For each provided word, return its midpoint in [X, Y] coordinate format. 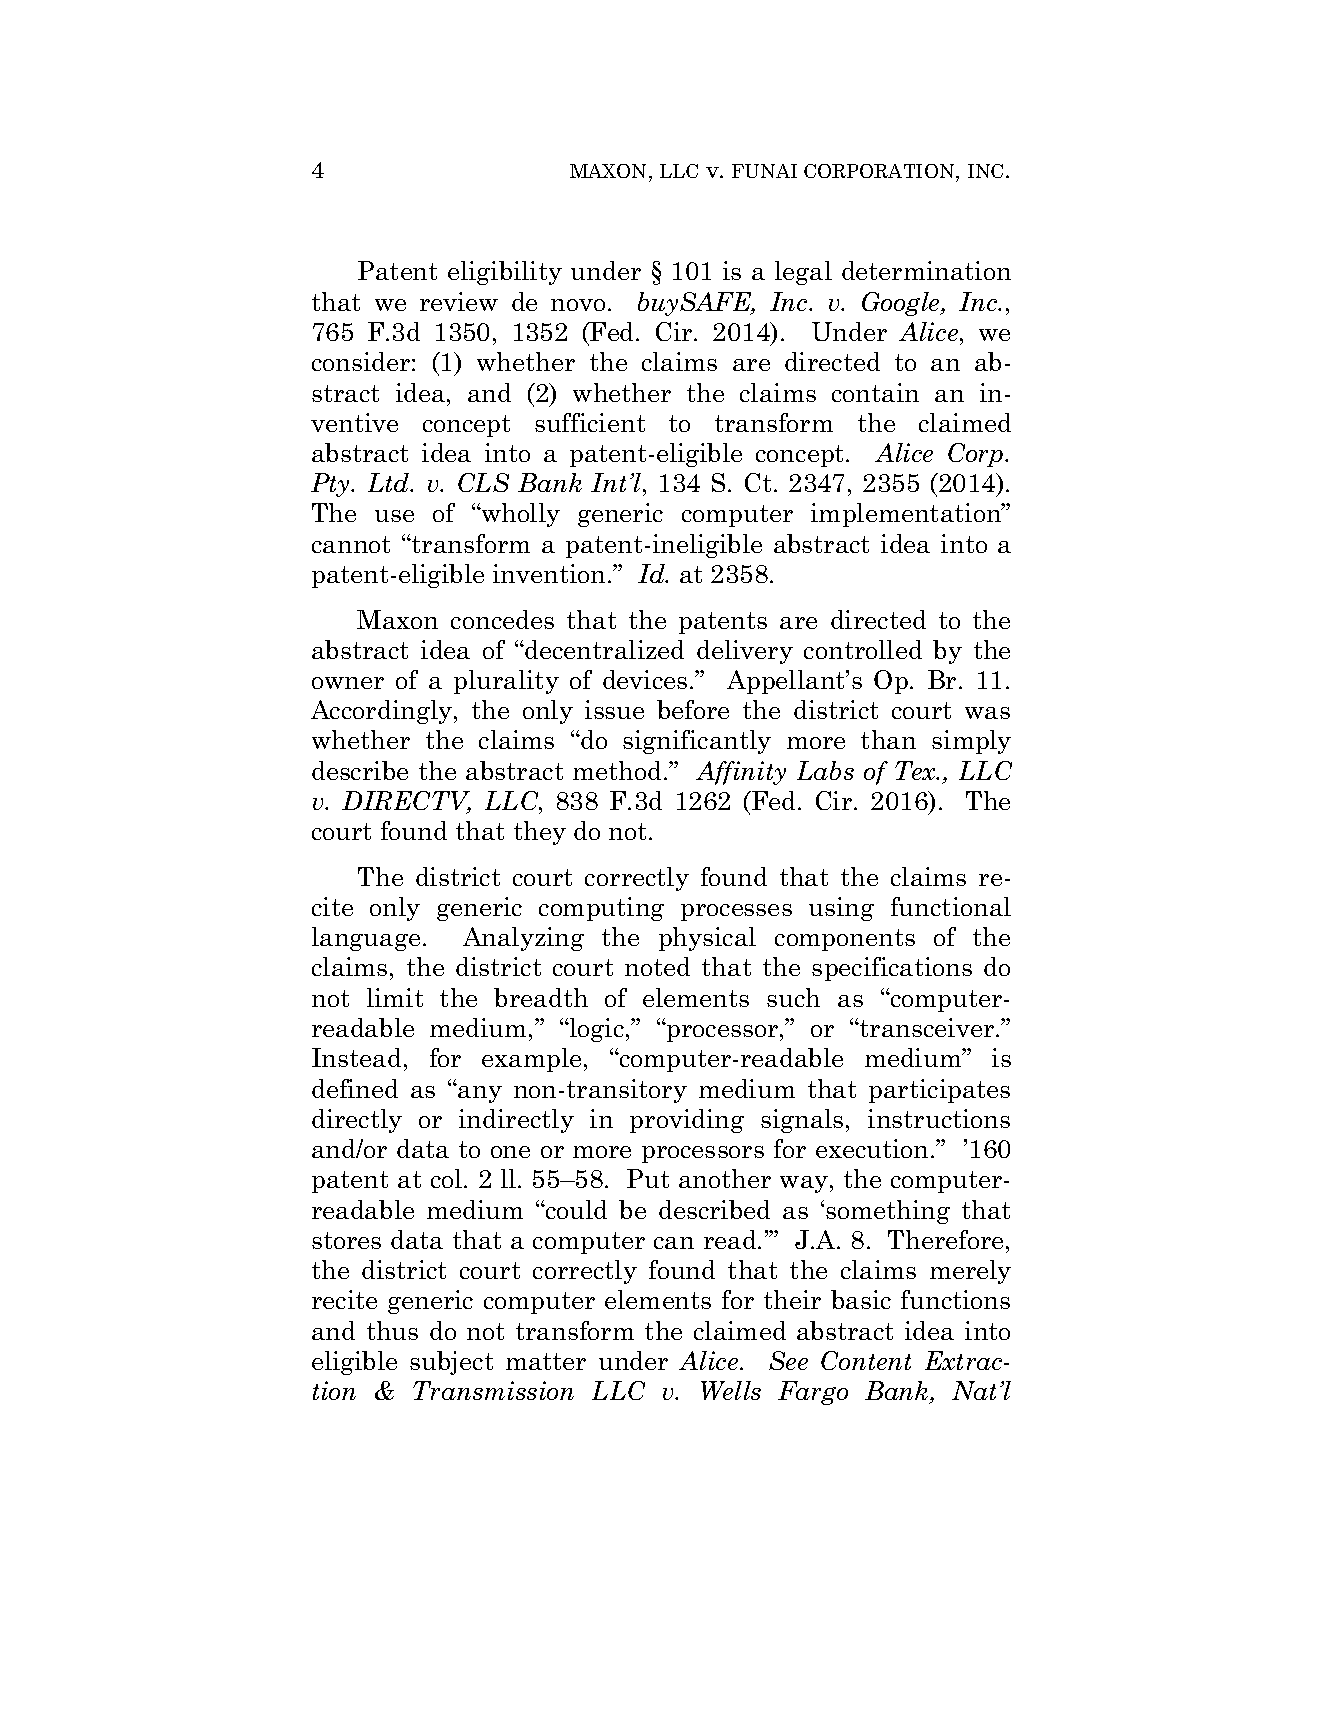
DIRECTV [406, 802]
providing [687, 1121]
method [619, 770]
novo [578, 305]
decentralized [604, 649]
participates [939, 1091]
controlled [863, 649]
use [394, 516]
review [459, 301]
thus [392, 1330]
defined [355, 1088]
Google [902, 304]
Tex [916, 770]
